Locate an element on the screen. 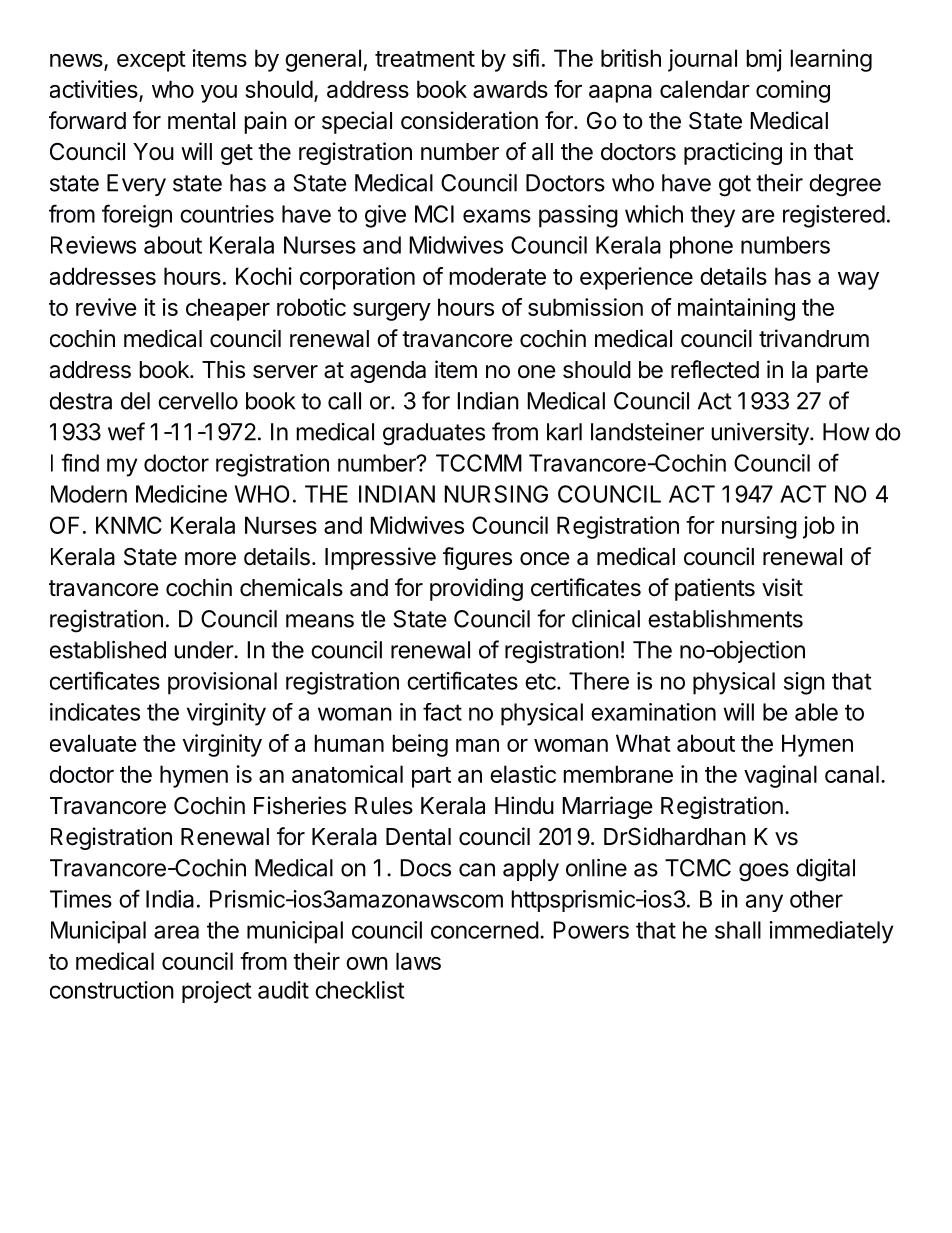 The height and width of the screenshot is (1233, 952). area is located at coordinates (176, 932).
